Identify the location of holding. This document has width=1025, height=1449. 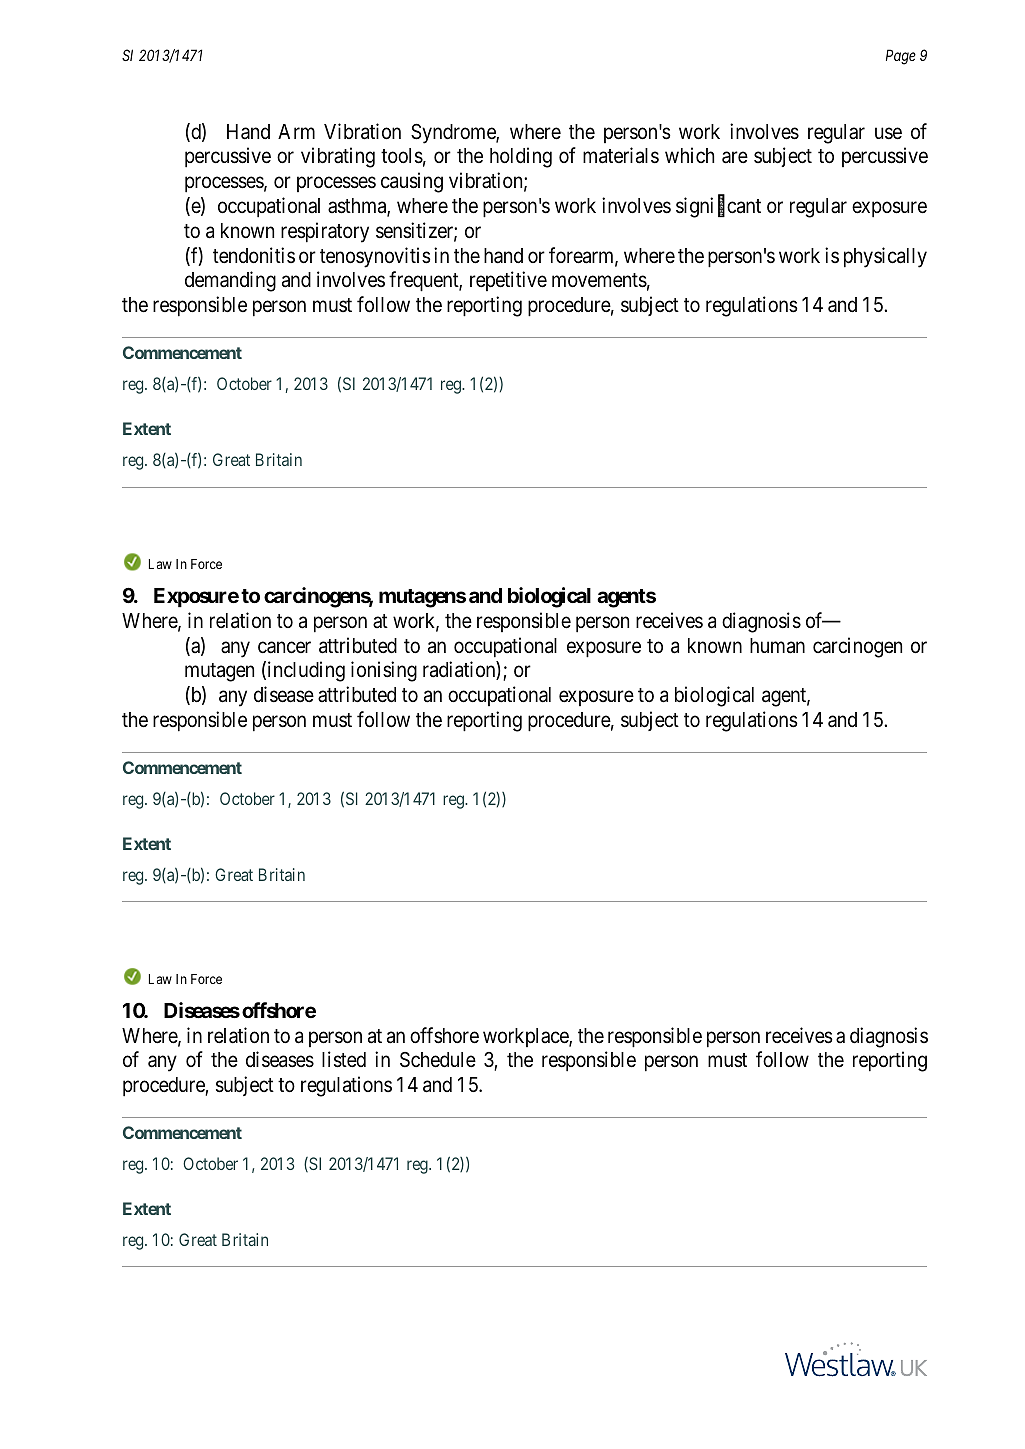
(521, 157).
